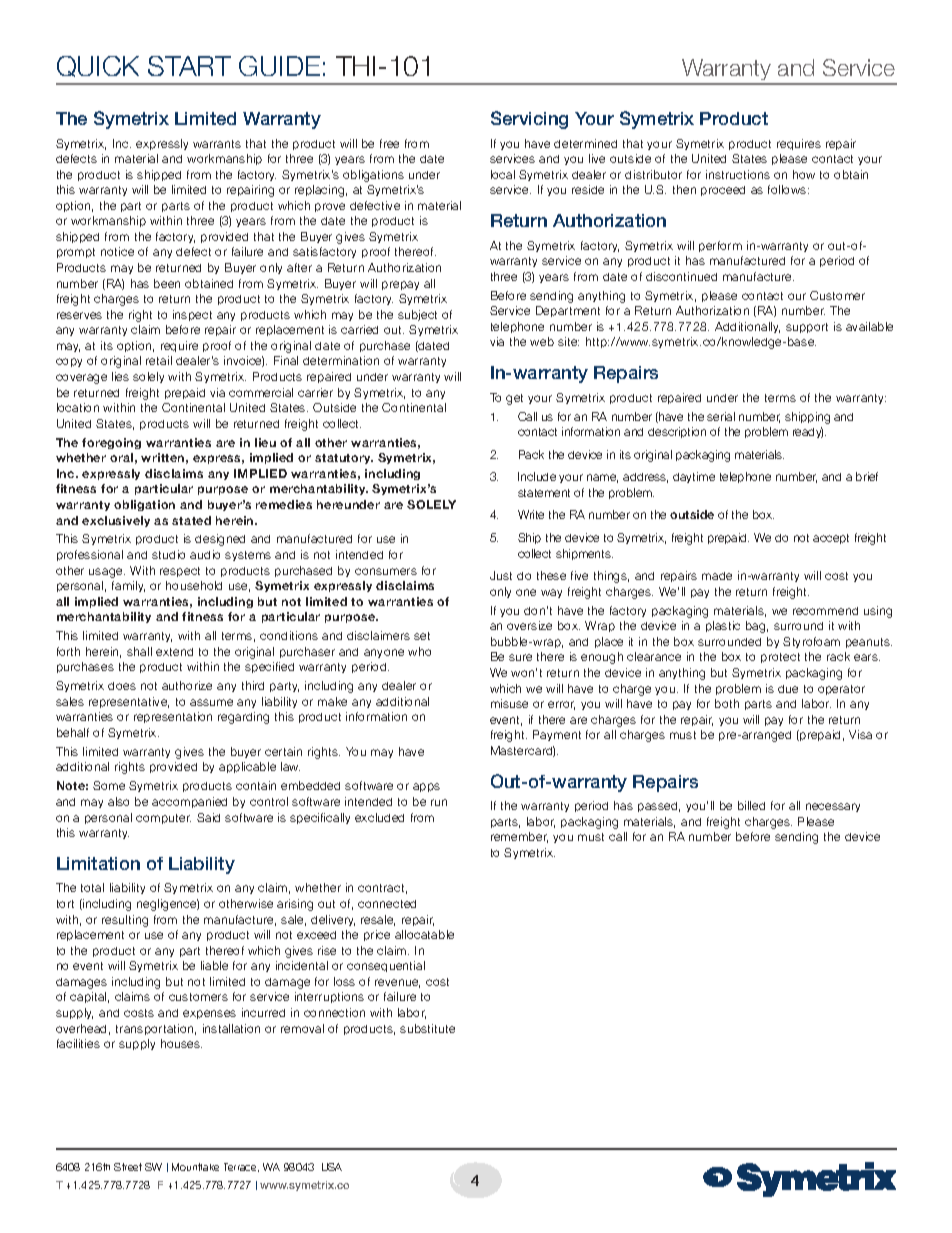 The image size is (952, 1233). I want to click on Servicing, so click(529, 120).
